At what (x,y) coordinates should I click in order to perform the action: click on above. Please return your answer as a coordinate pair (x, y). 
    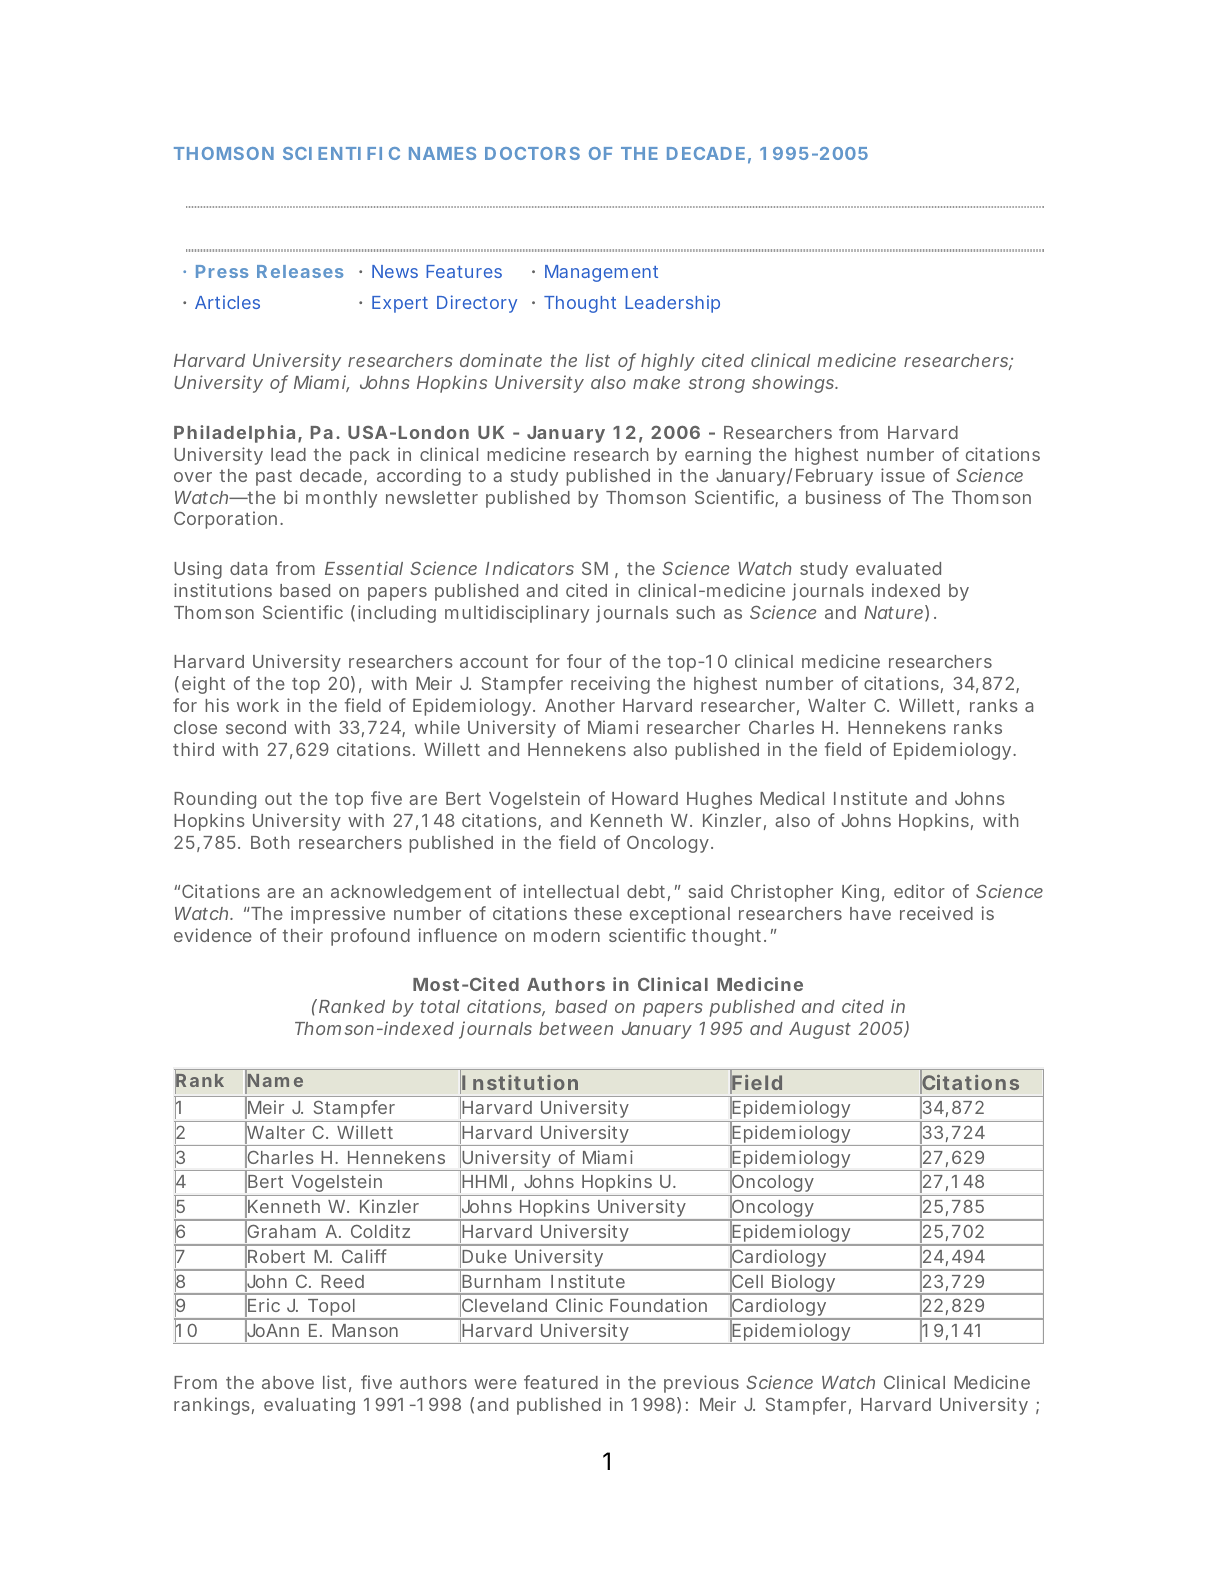
    Looking at the image, I should click on (288, 1382).
